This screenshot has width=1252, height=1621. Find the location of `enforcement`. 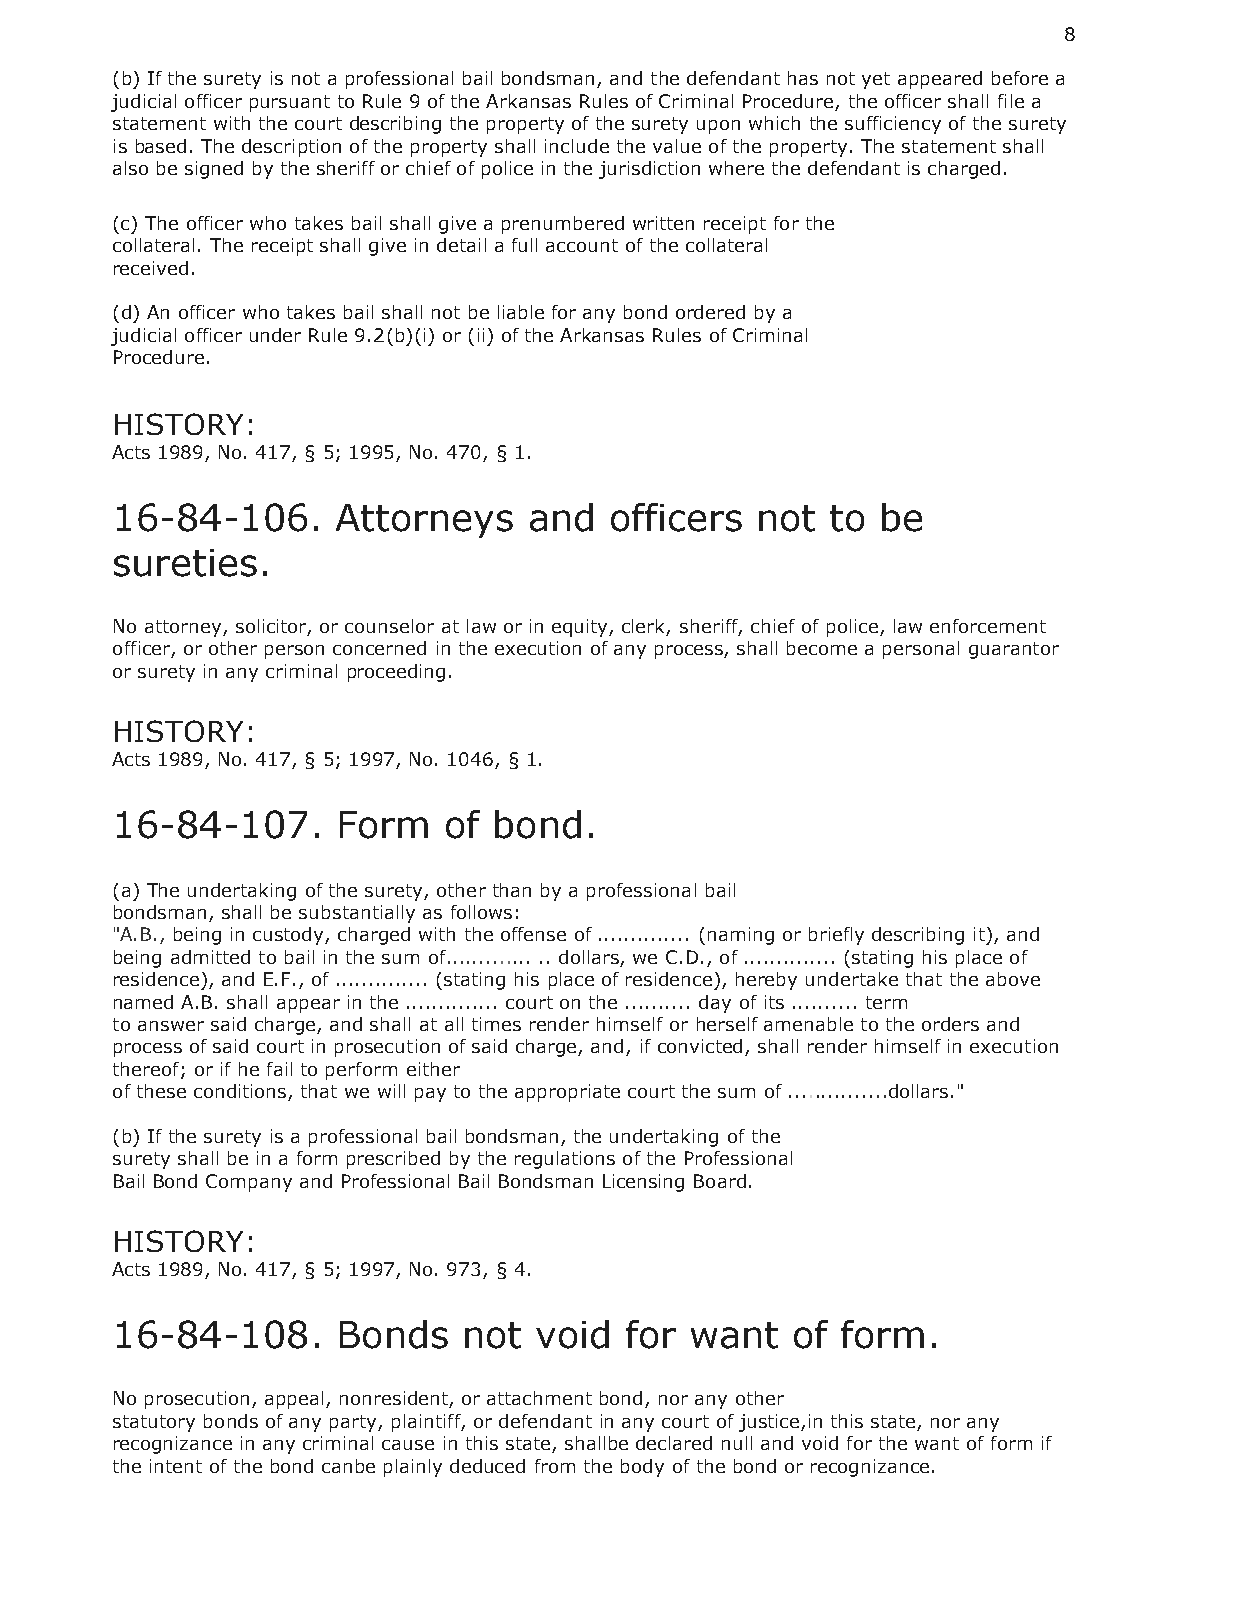

enforcement is located at coordinates (988, 626).
